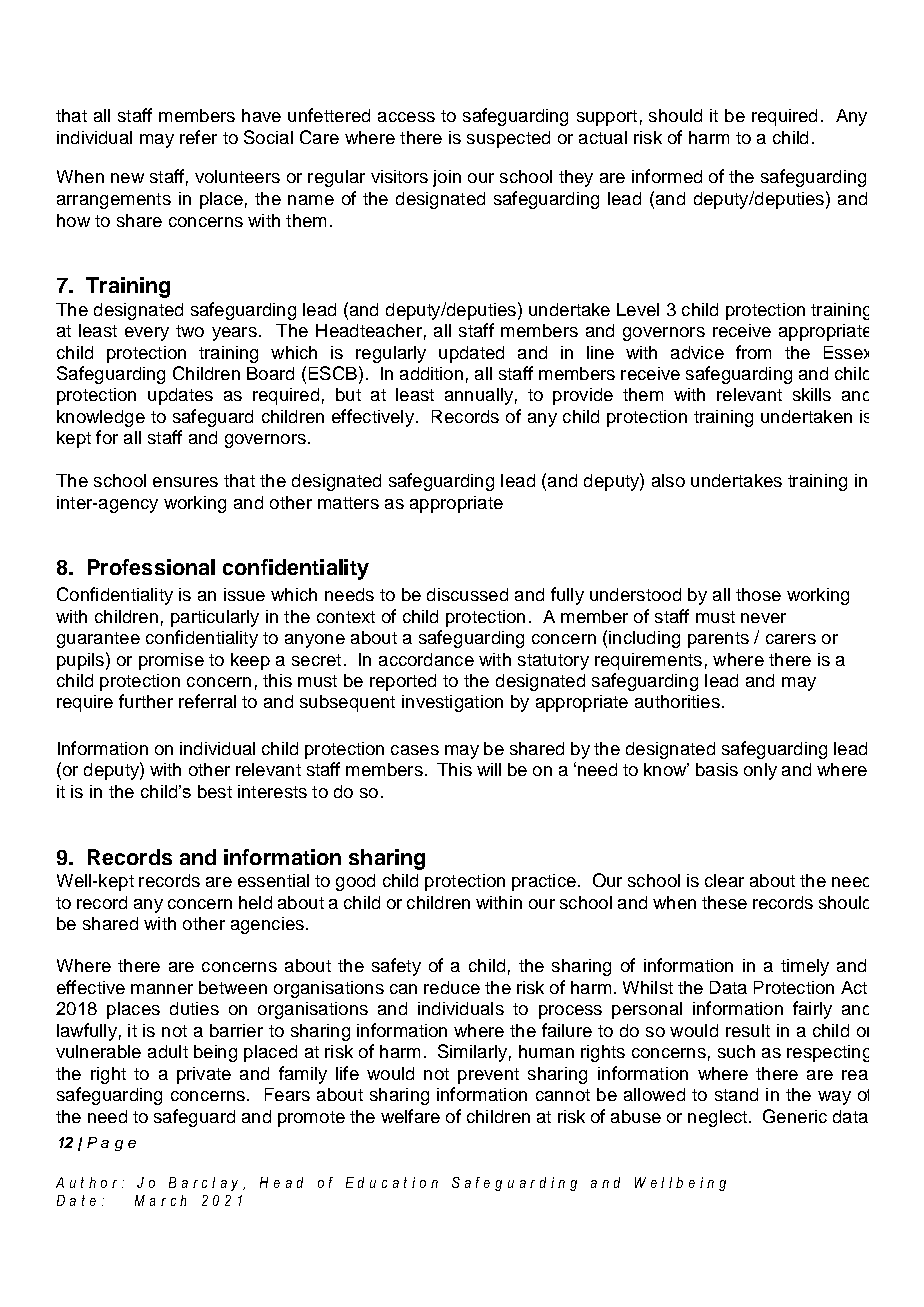 The width and height of the image is (924, 1307). I want to click on further, so click(146, 701).
